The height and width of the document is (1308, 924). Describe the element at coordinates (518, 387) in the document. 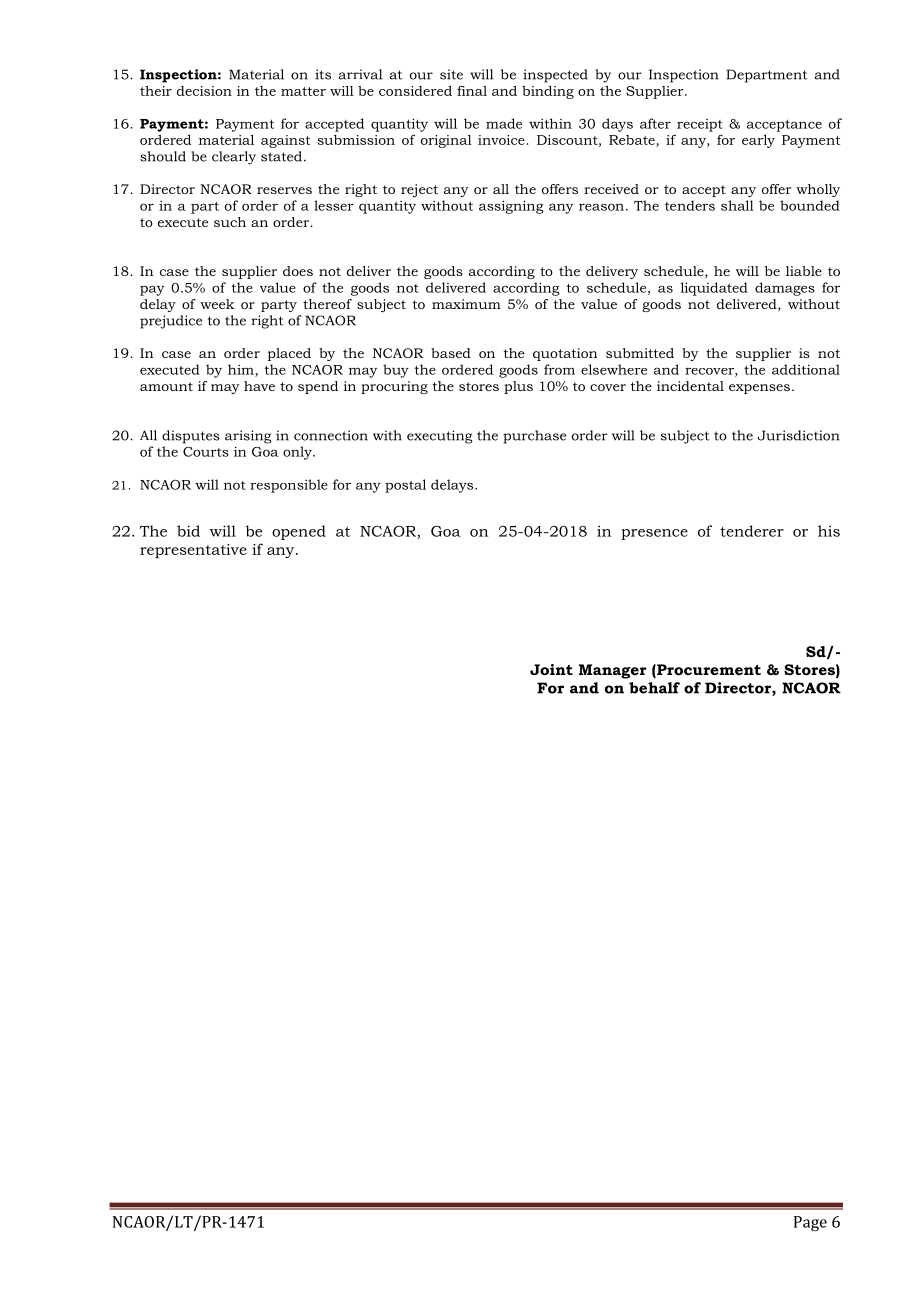

I see `plus` at that location.
